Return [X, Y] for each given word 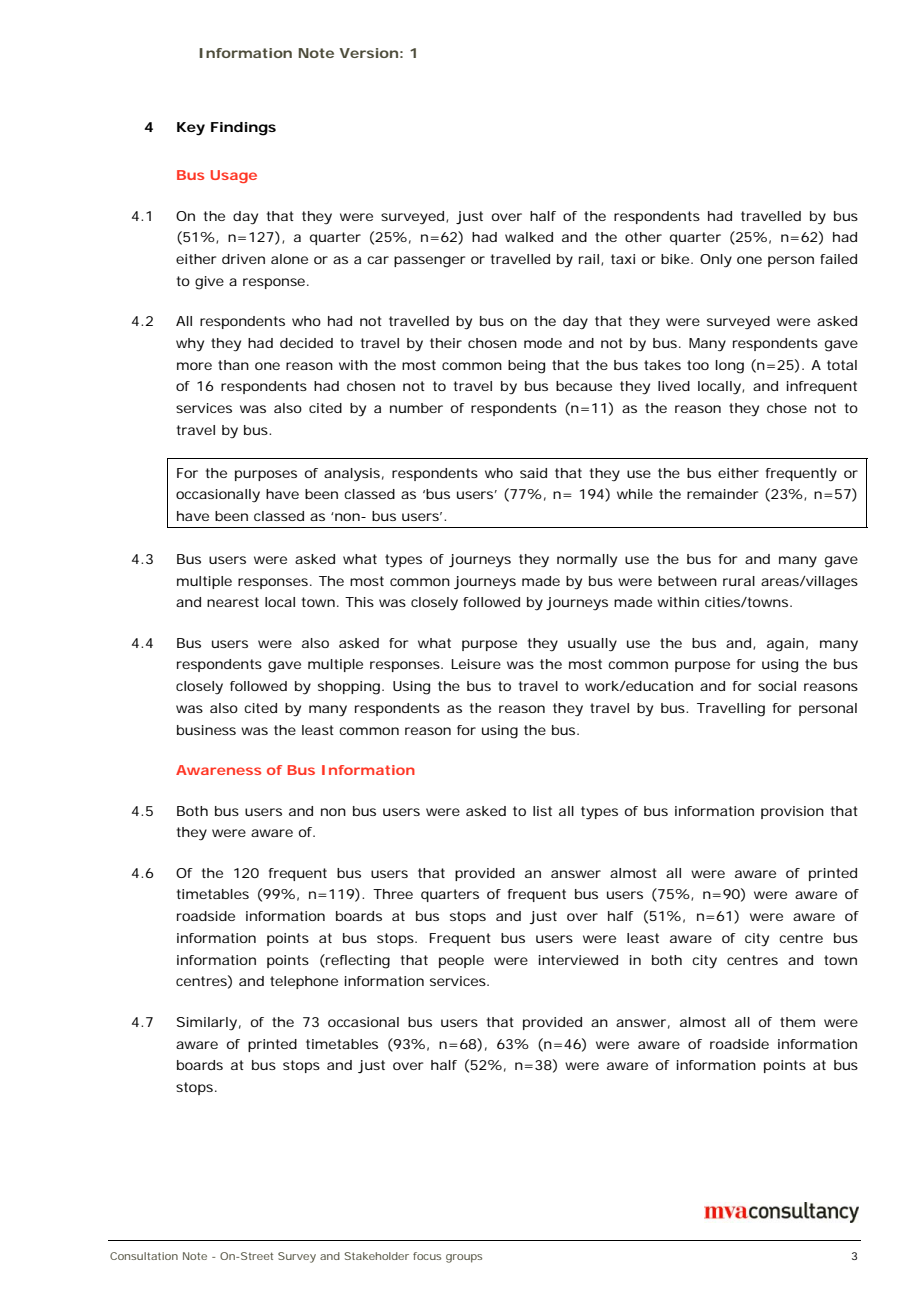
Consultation [144, 1256]
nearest [233, 602]
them [797, 1022]
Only [716, 261]
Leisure [476, 664]
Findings [243, 129]
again [785, 645]
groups [464, 1258]
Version [368, 53]
